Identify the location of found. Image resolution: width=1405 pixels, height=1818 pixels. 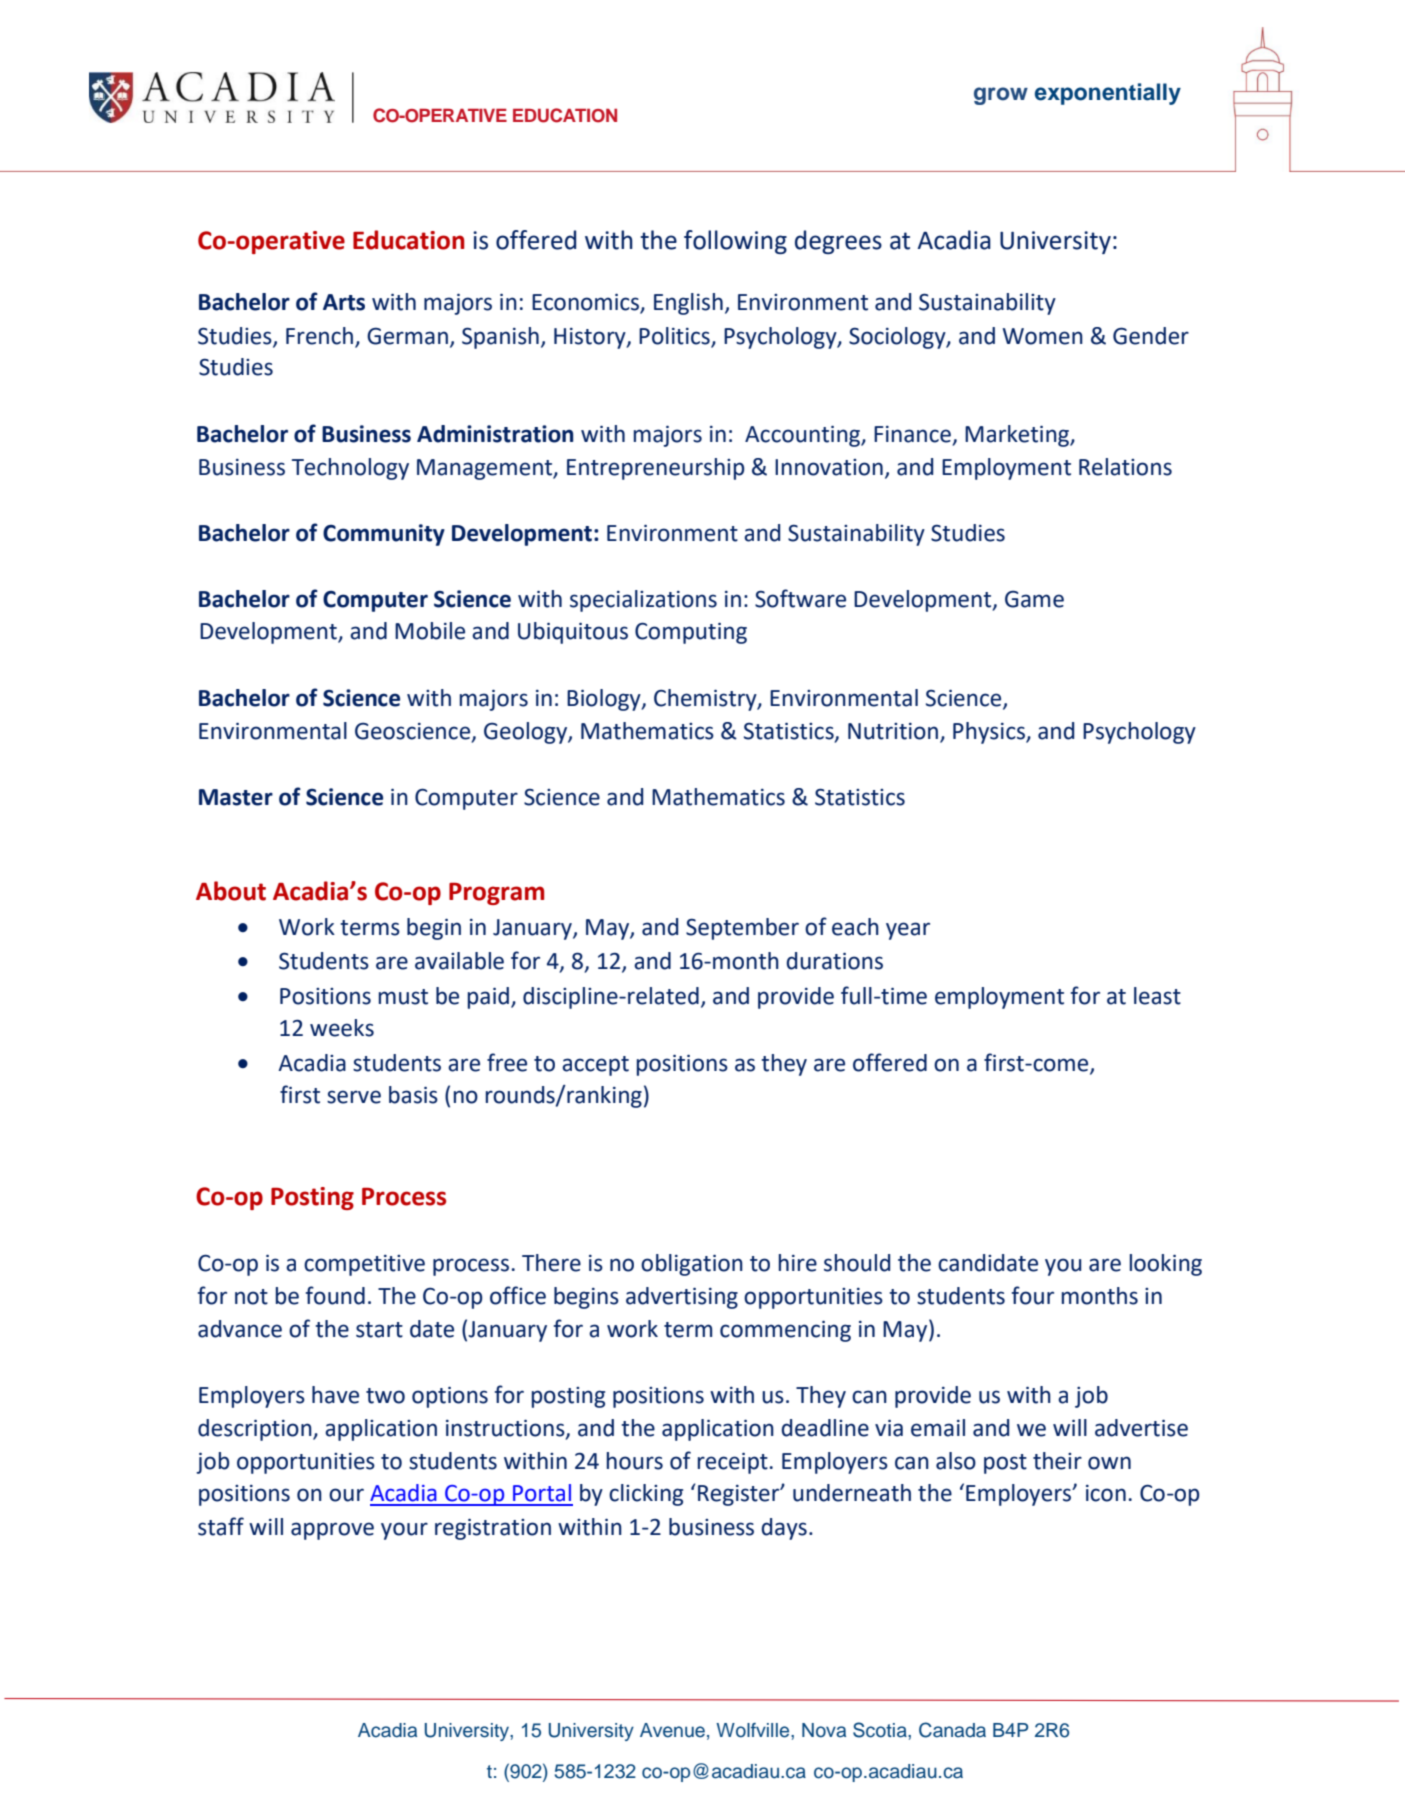
(335, 1295).
